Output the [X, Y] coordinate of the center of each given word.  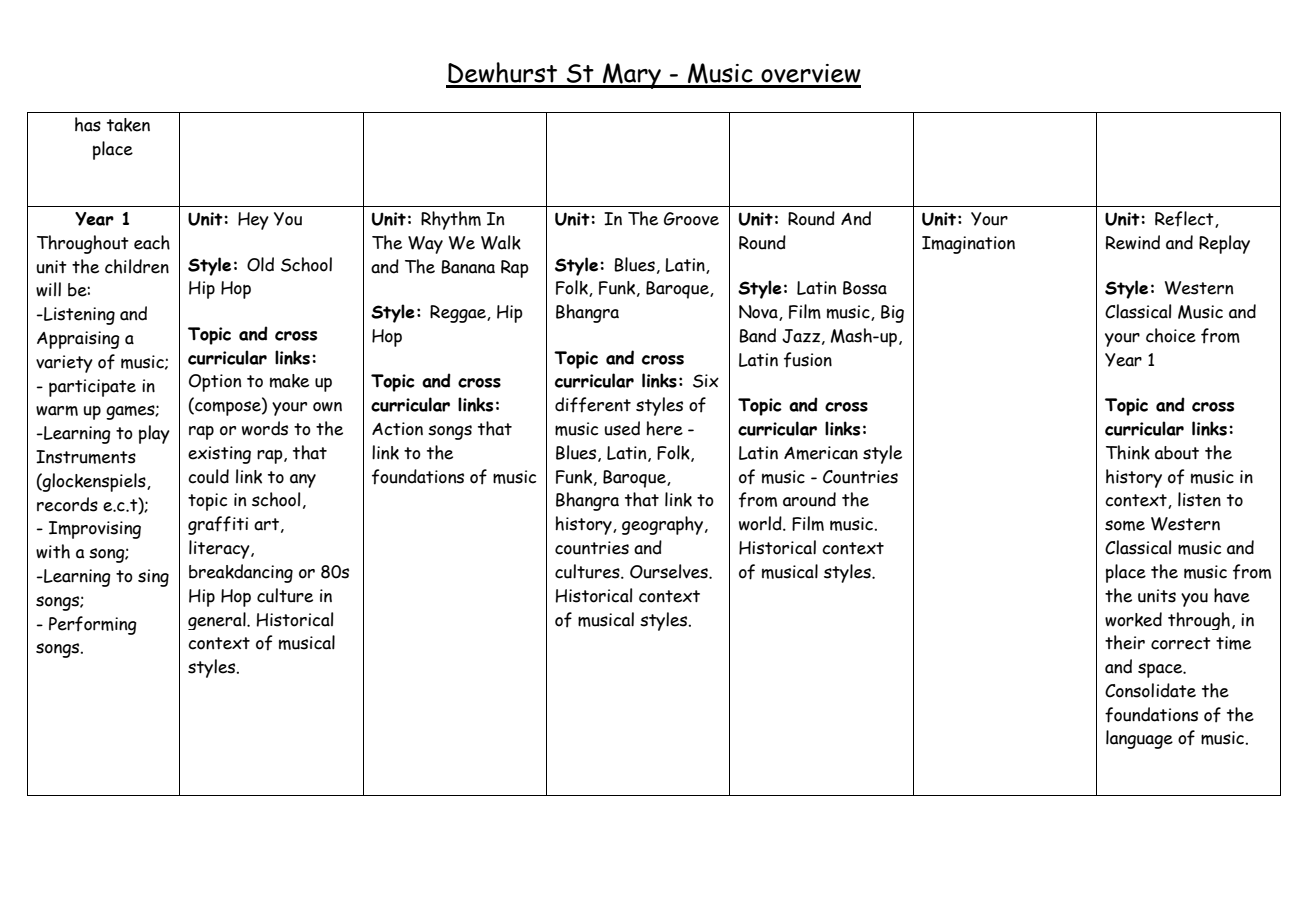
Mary [632, 76]
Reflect [1185, 219]
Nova [759, 313]
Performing [93, 625]
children [137, 266]
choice [1171, 335]
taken [128, 125]
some [1125, 525]
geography [664, 525]
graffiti [218, 525]
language [1139, 739]
